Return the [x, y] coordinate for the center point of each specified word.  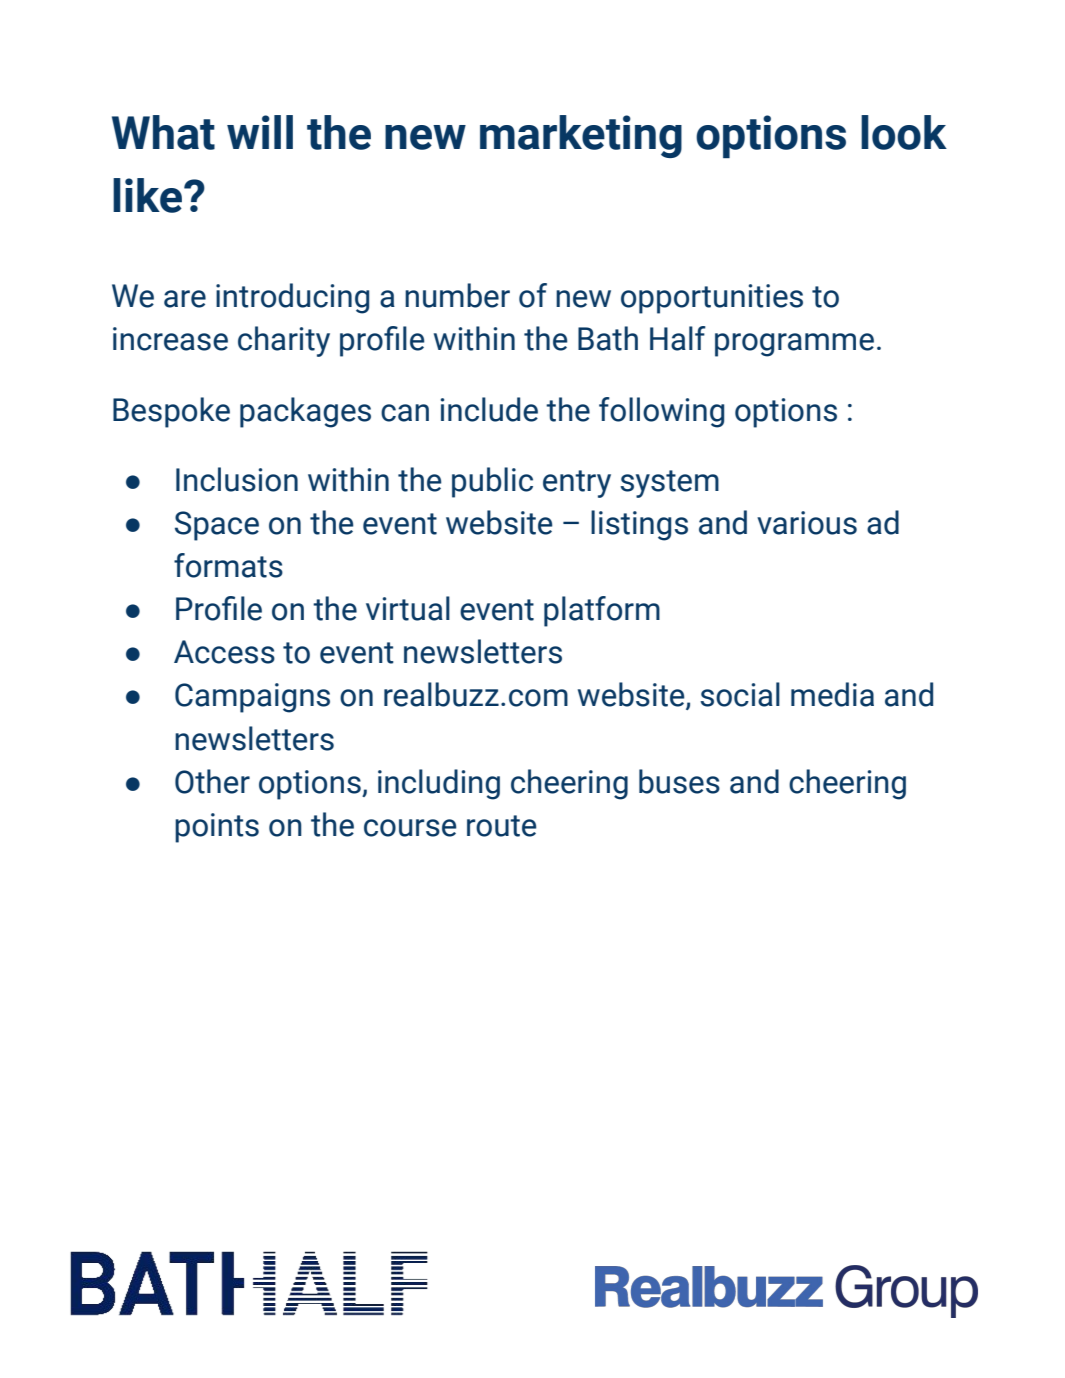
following [661, 412]
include [489, 409]
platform [602, 611]
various [807, 523]
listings [639, 525]
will [260, 132]
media [832, 694]
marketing [581, 136]
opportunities [712, 299]
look [904, 132]
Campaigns [252, 698]
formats [228, 565]
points [217, 828]
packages [305, 412]
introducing [292, 298]
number [457, 295]
